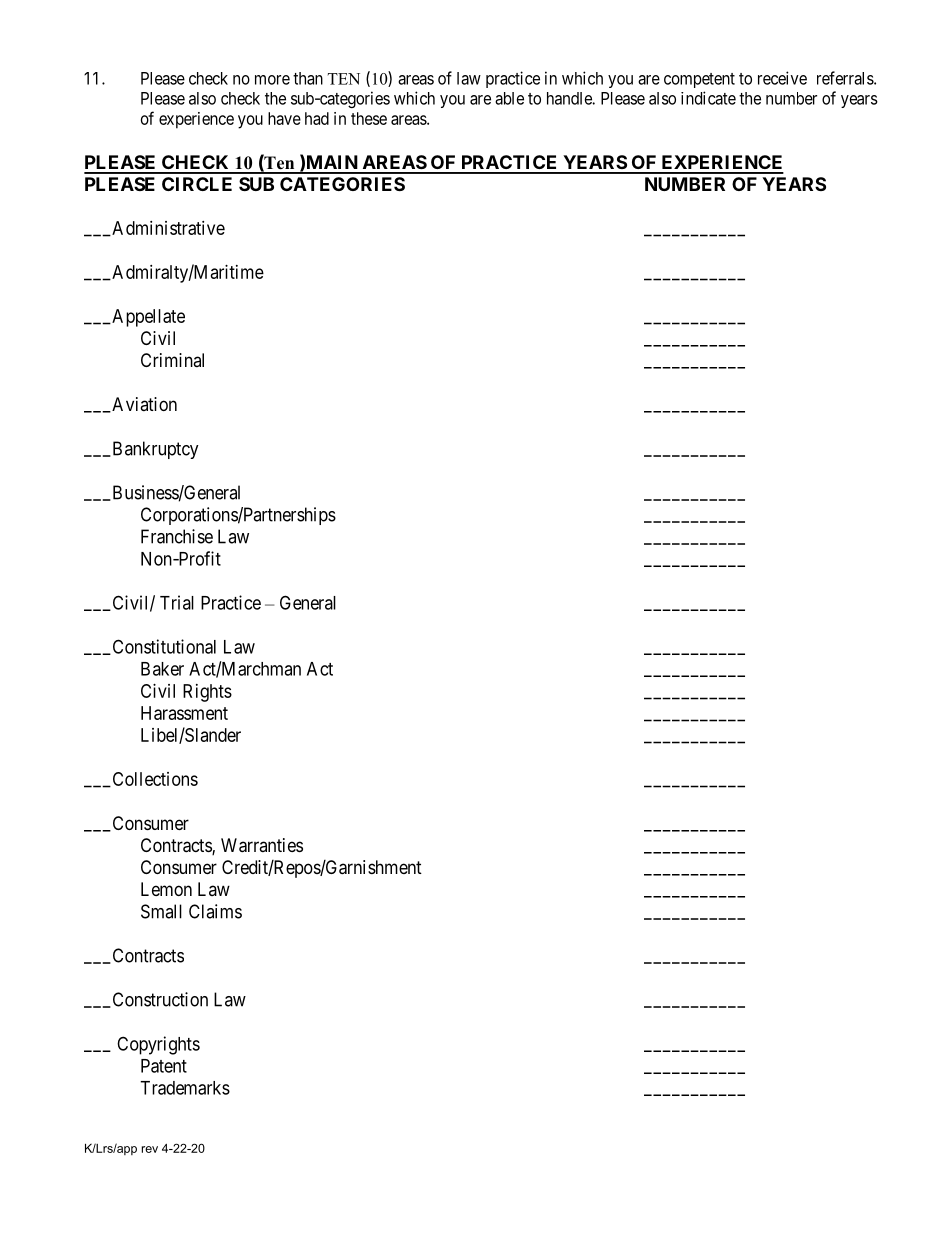  Describe the element at coordinates (699, 80) in the page. I see `competent` at that location.
